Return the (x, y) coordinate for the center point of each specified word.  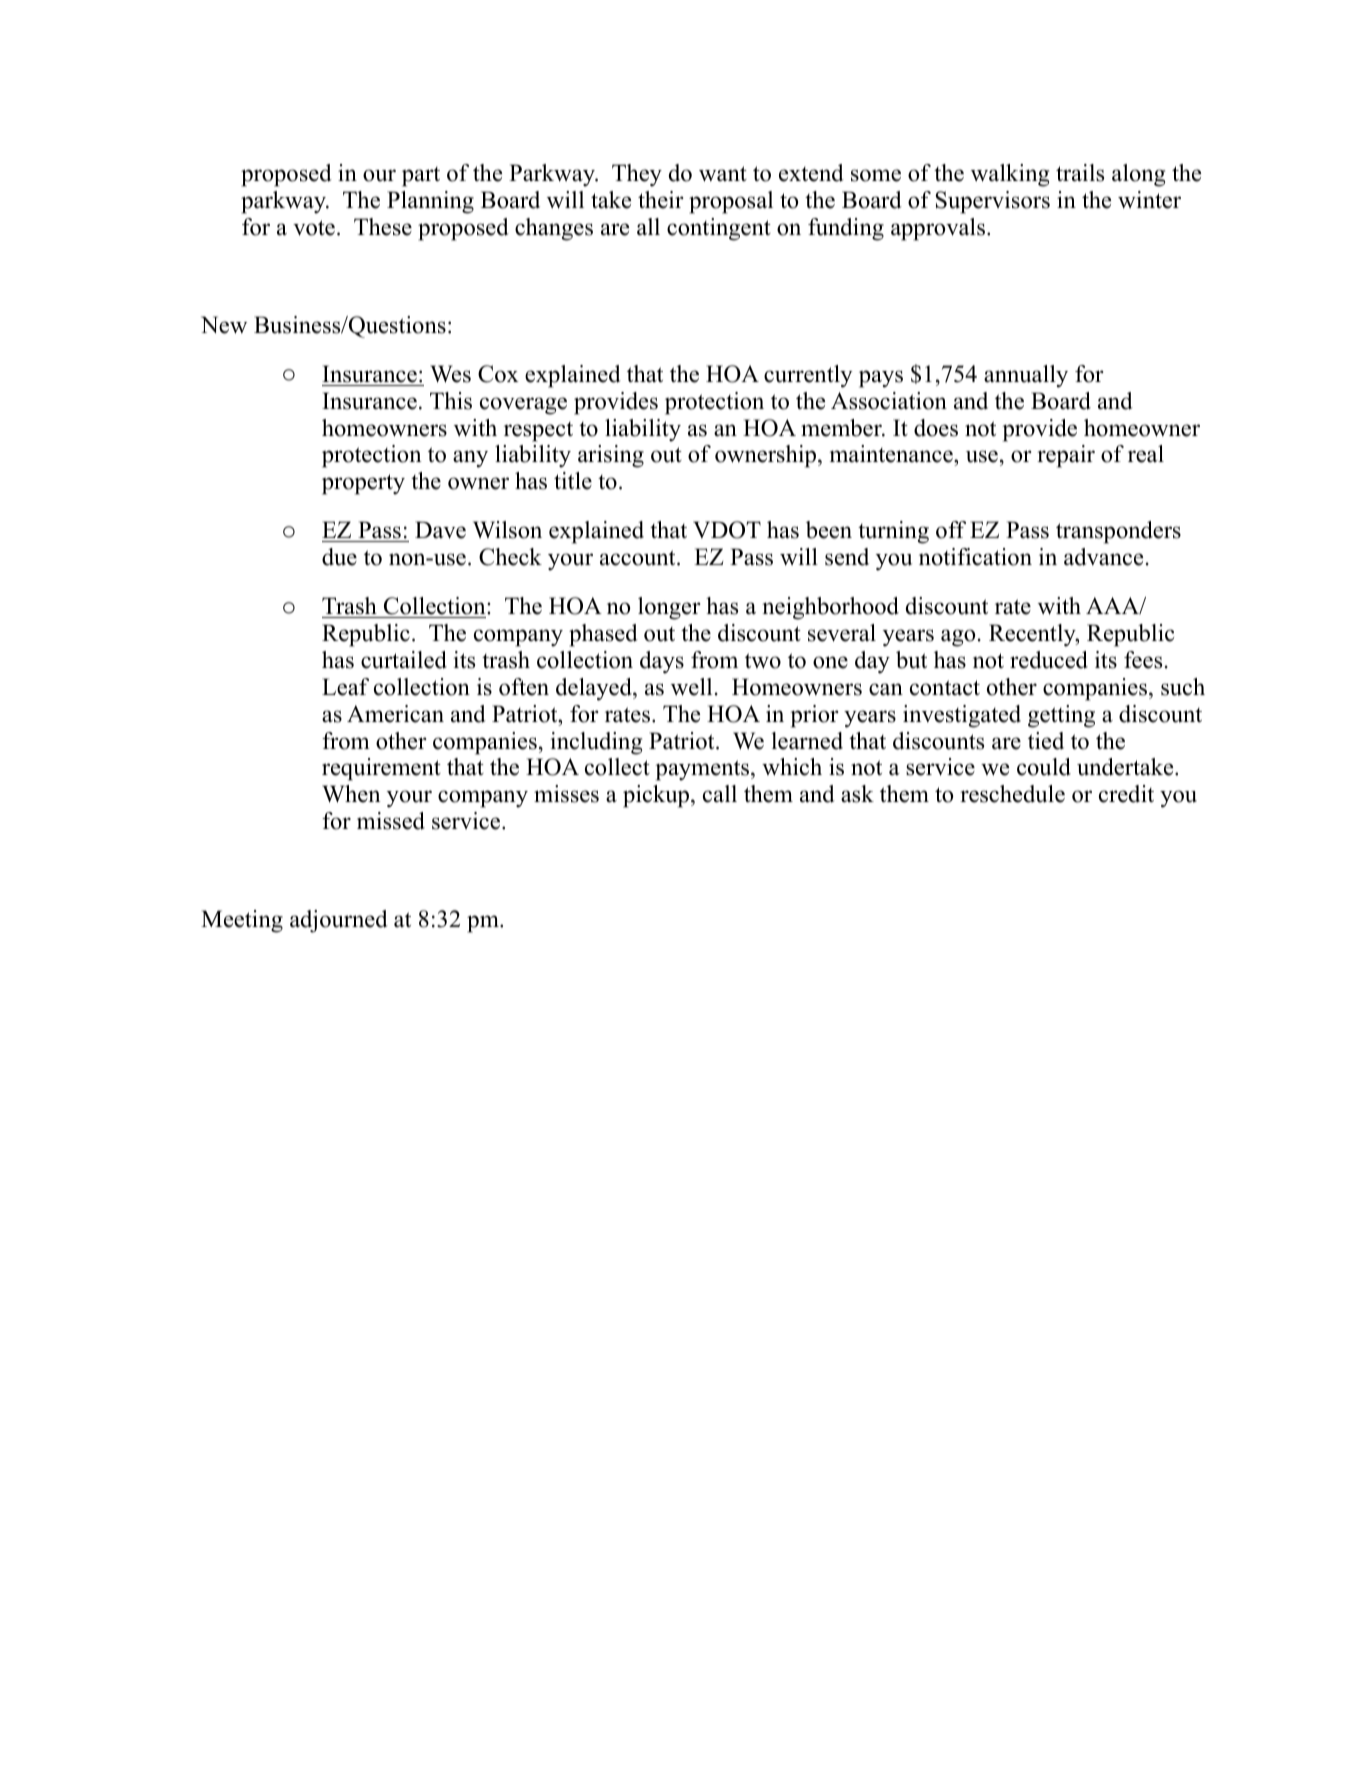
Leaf (345, 687)
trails (1080, 173)
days (662, 662)
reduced (1049, 660)
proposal (731, 202)
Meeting (242, 921)
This (451, 401)
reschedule (1012, 794)
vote (314, 228)
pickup (657, 796)
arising (611, 456)
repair (1066, 456)
